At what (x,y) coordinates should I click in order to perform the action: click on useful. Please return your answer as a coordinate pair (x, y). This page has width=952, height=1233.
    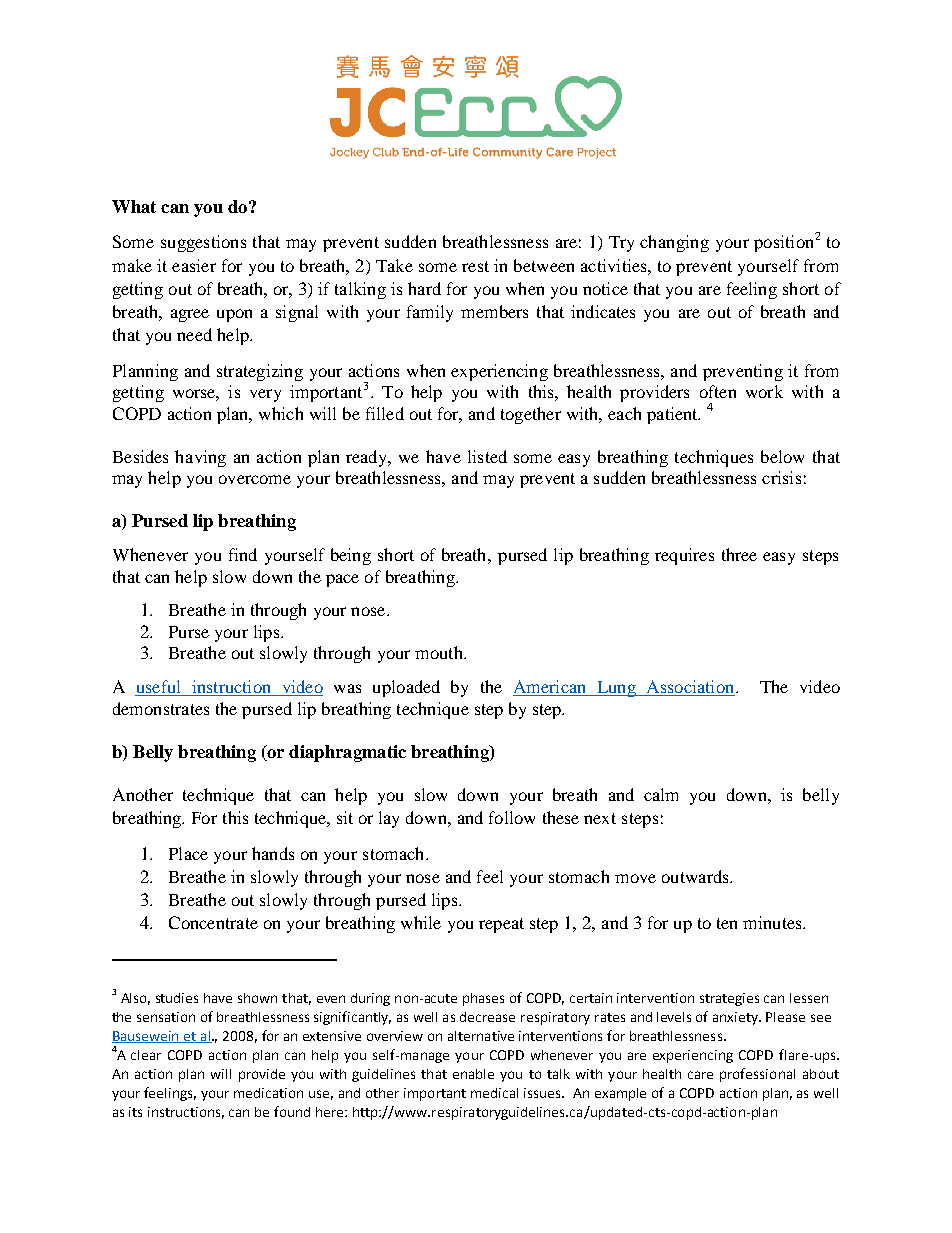
    Looking at the image, I should click on (159, 688).
